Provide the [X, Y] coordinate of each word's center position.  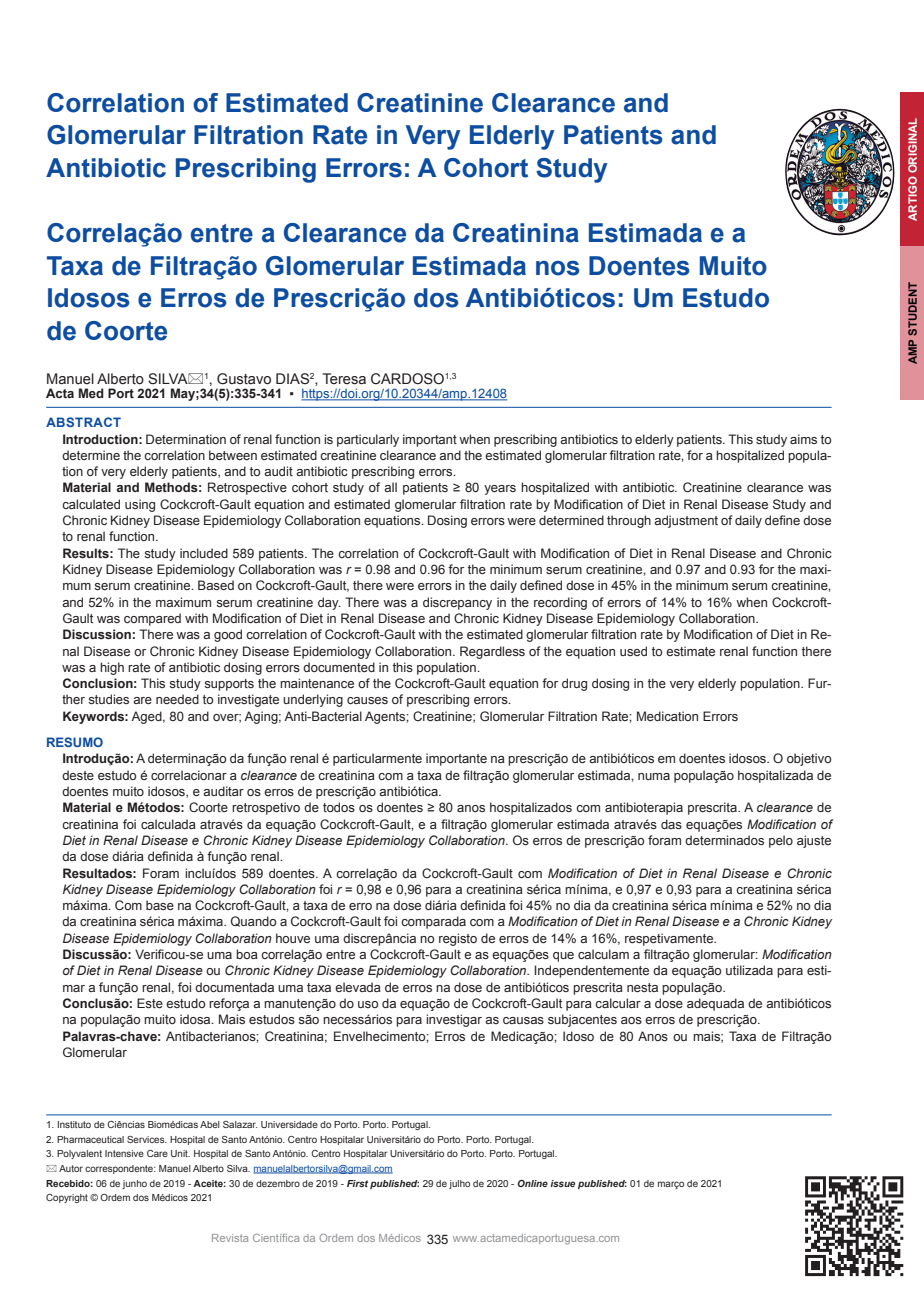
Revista [230, 1238]
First [357, 1183]
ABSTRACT [83, 422]
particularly [368, 440]
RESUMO [75, 742]
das [671, 824]
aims [803, 439]
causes [367, 700]
